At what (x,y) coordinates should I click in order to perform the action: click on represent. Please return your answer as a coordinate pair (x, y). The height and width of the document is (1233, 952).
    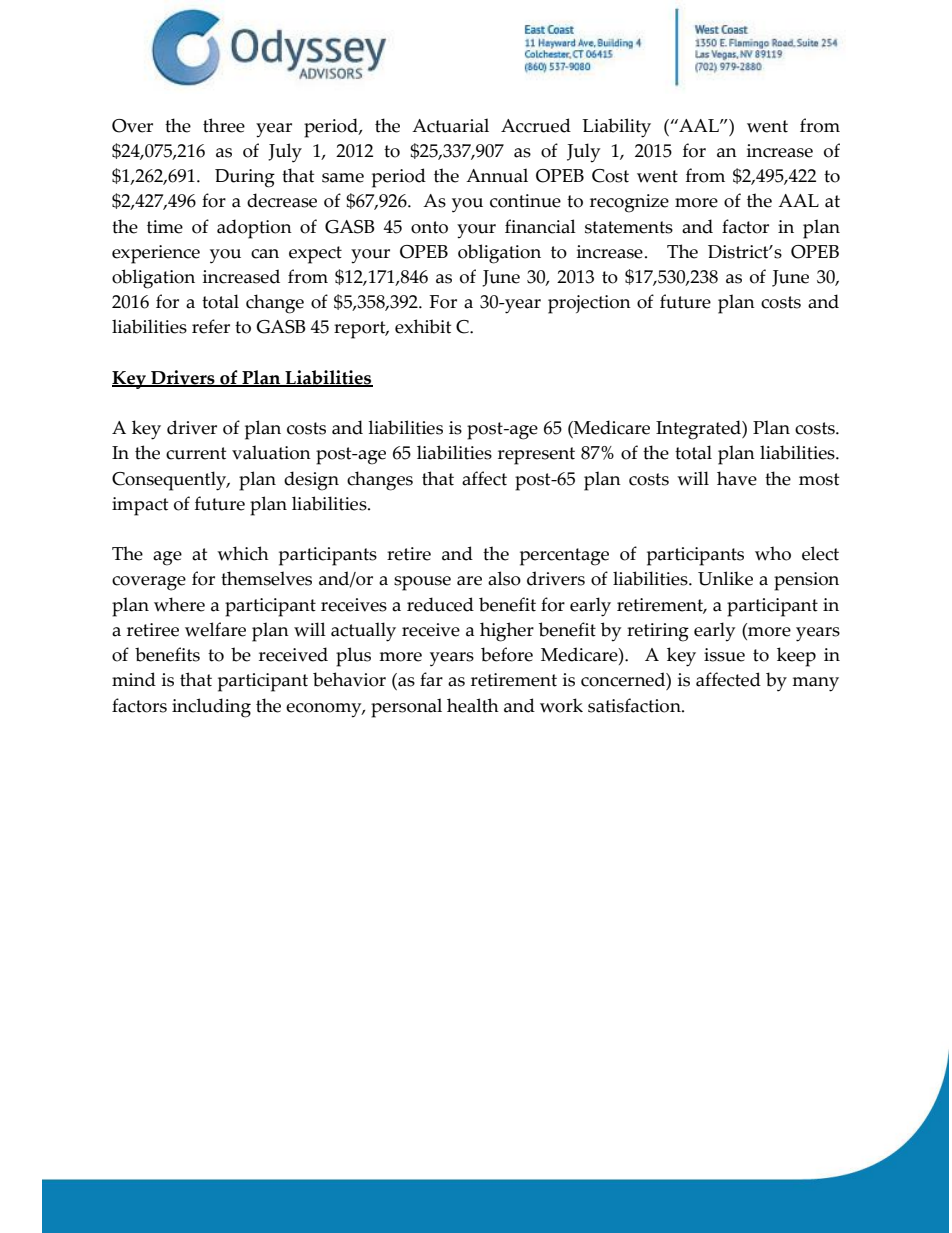
    Looking at the image, I should click on (536, 456).
